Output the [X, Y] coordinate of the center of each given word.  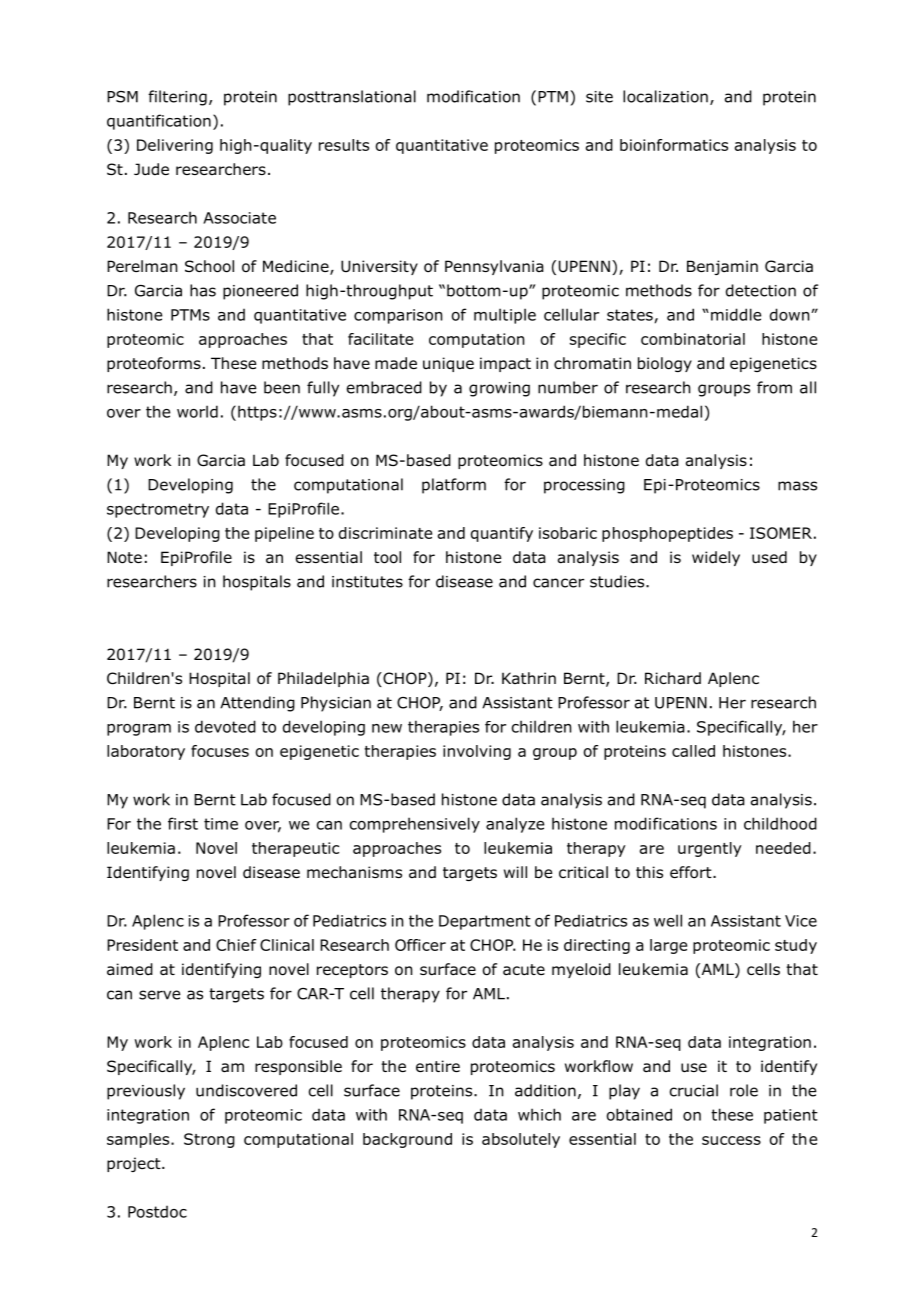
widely [716, 558]
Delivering [175, 146]
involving [477, 752]
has [203, 290]
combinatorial [693, 339]
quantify [502, 534]
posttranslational [352, 98]
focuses [220, 751]
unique [448, 364]
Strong [209, 1140]
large [668, 946]
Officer [420, 945]
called [693, 751]
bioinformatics [674, 145]
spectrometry [158, 510]
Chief [236, 945]
